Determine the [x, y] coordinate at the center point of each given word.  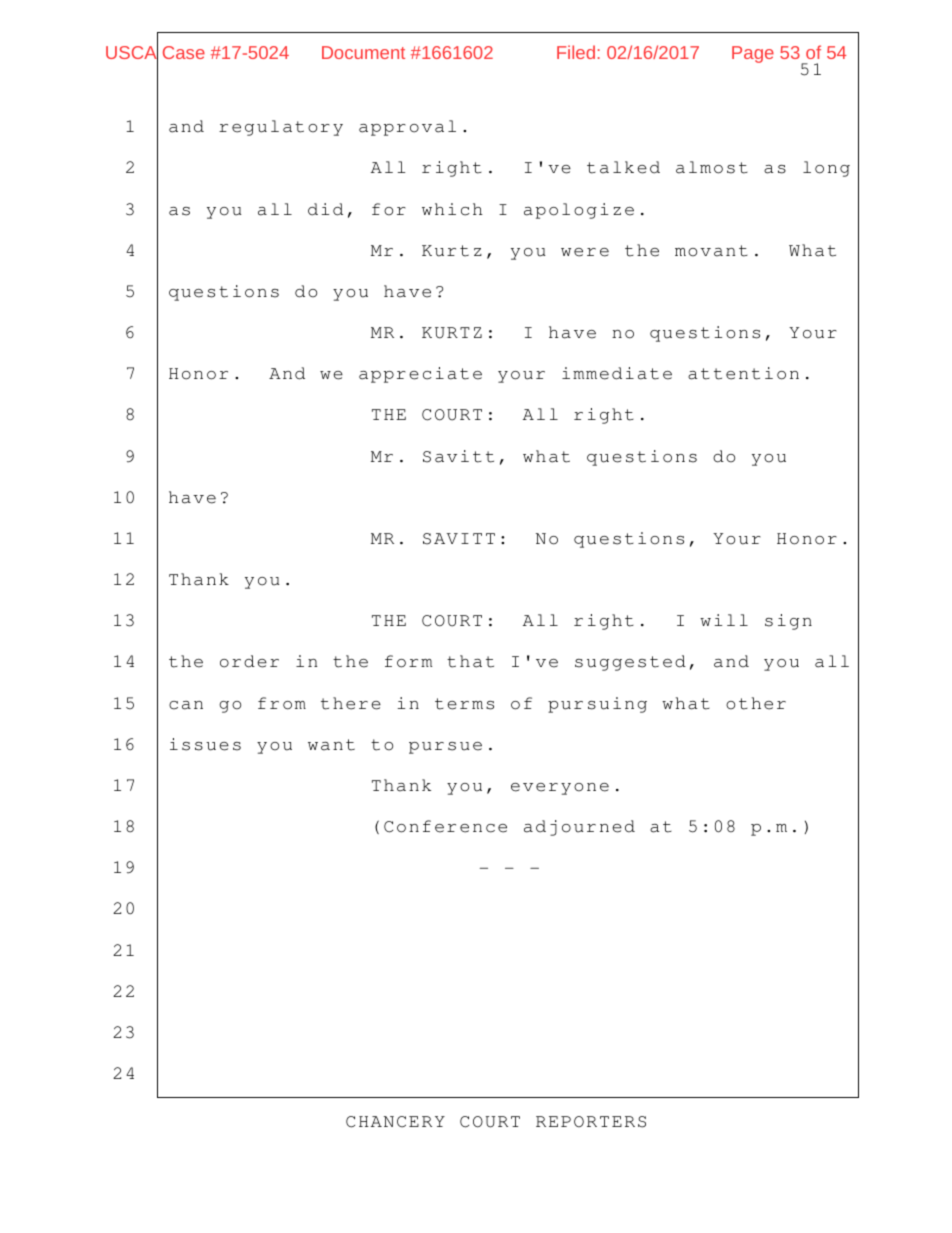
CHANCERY [395, 1122]
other [756, 703]
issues [205, 744]
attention [743, 373]
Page [753, 54]
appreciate [420, 375]
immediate [617, 373]
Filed [576, 52]
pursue [445, 748]
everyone [560, 789]
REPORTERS [591, 1122]
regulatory [281, 128]
